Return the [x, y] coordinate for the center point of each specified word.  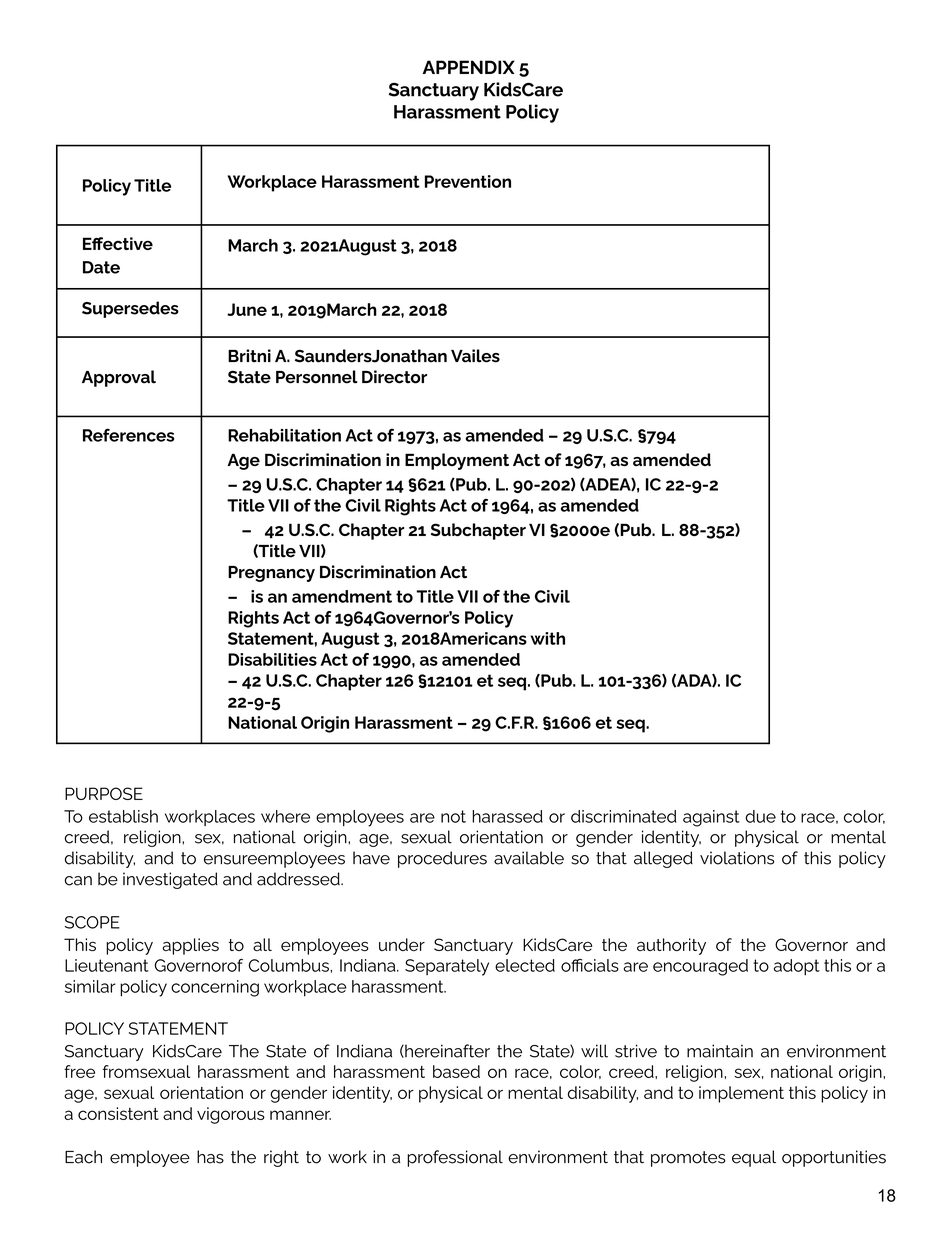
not [453, 816]
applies [190, 946]
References [129, 435]
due [760, 816]
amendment [342, 596]
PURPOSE [104, 793]
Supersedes [130, 309]
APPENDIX [469, 67]
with [547, 638]
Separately [447, 967]
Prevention [468, 181]
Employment [457, 461]
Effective [118, 243]
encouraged [700, 967]
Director [394, 377]
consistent [118, 1113]
